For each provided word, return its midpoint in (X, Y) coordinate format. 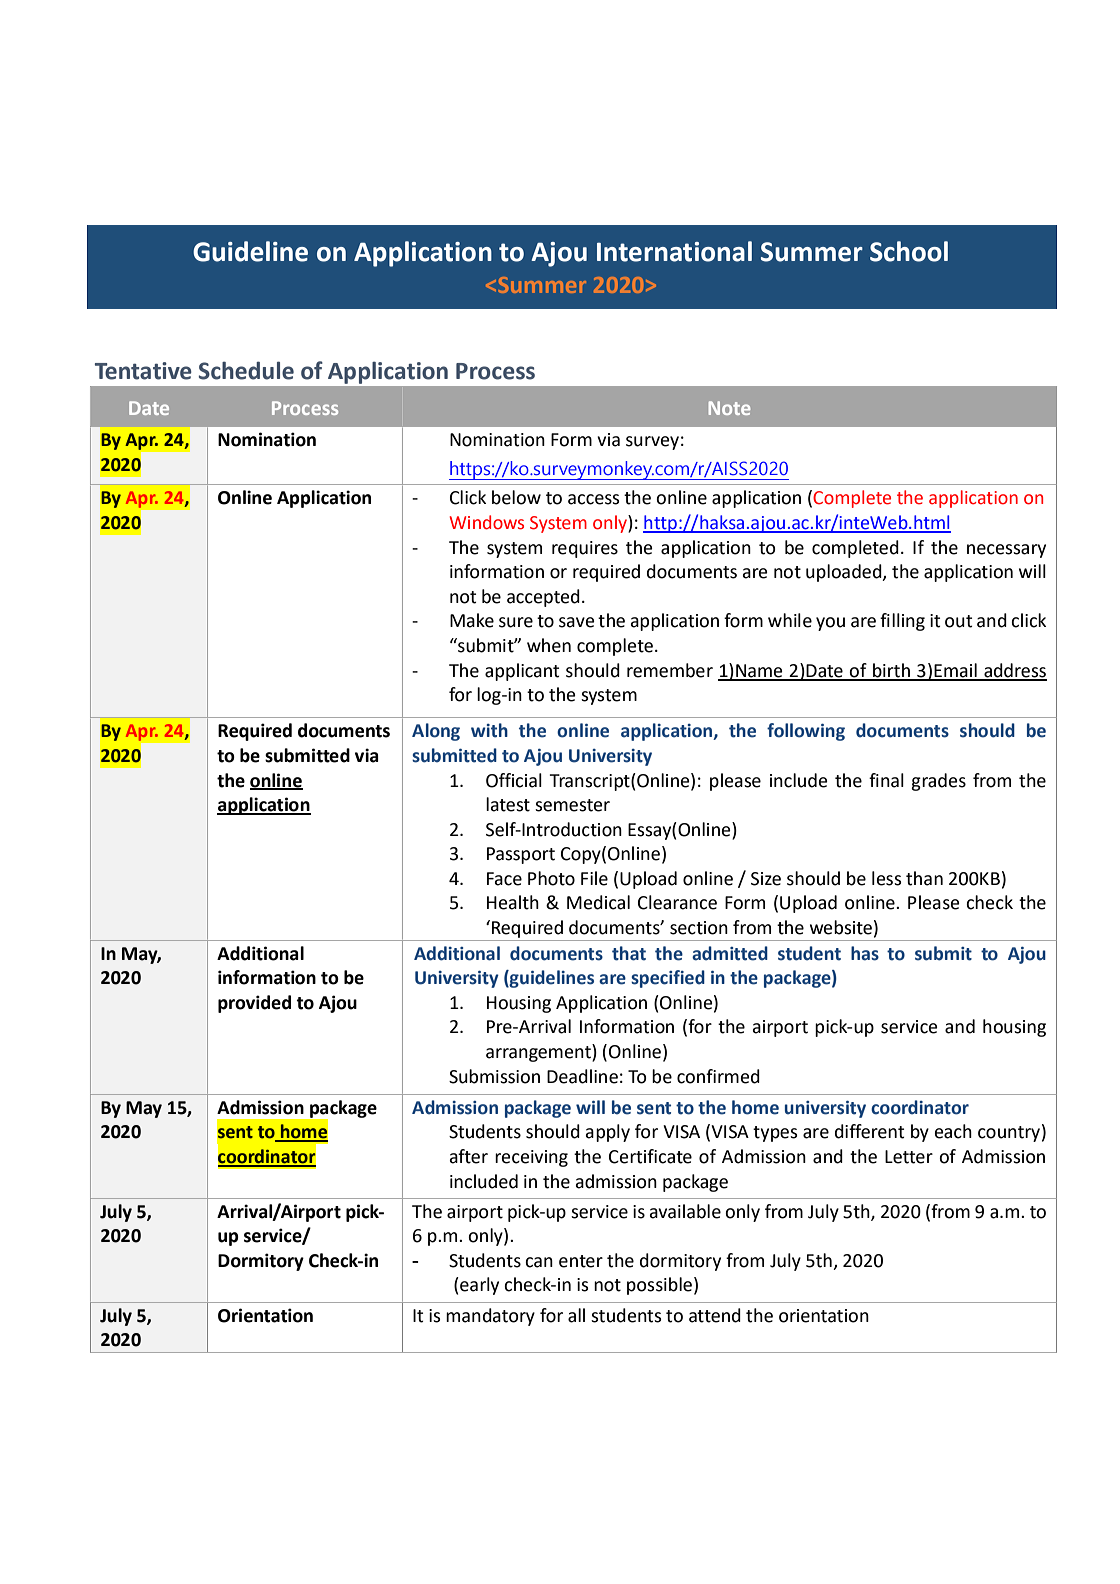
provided (254, 1004)
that (629, 953)
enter (581, 1261)
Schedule (246, 370)
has (865, 953)
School (909, 251)
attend (715, 1315)
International (674, 251)
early (478, 1286)
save (577, 622)
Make (472, 620)
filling (902, 622)
